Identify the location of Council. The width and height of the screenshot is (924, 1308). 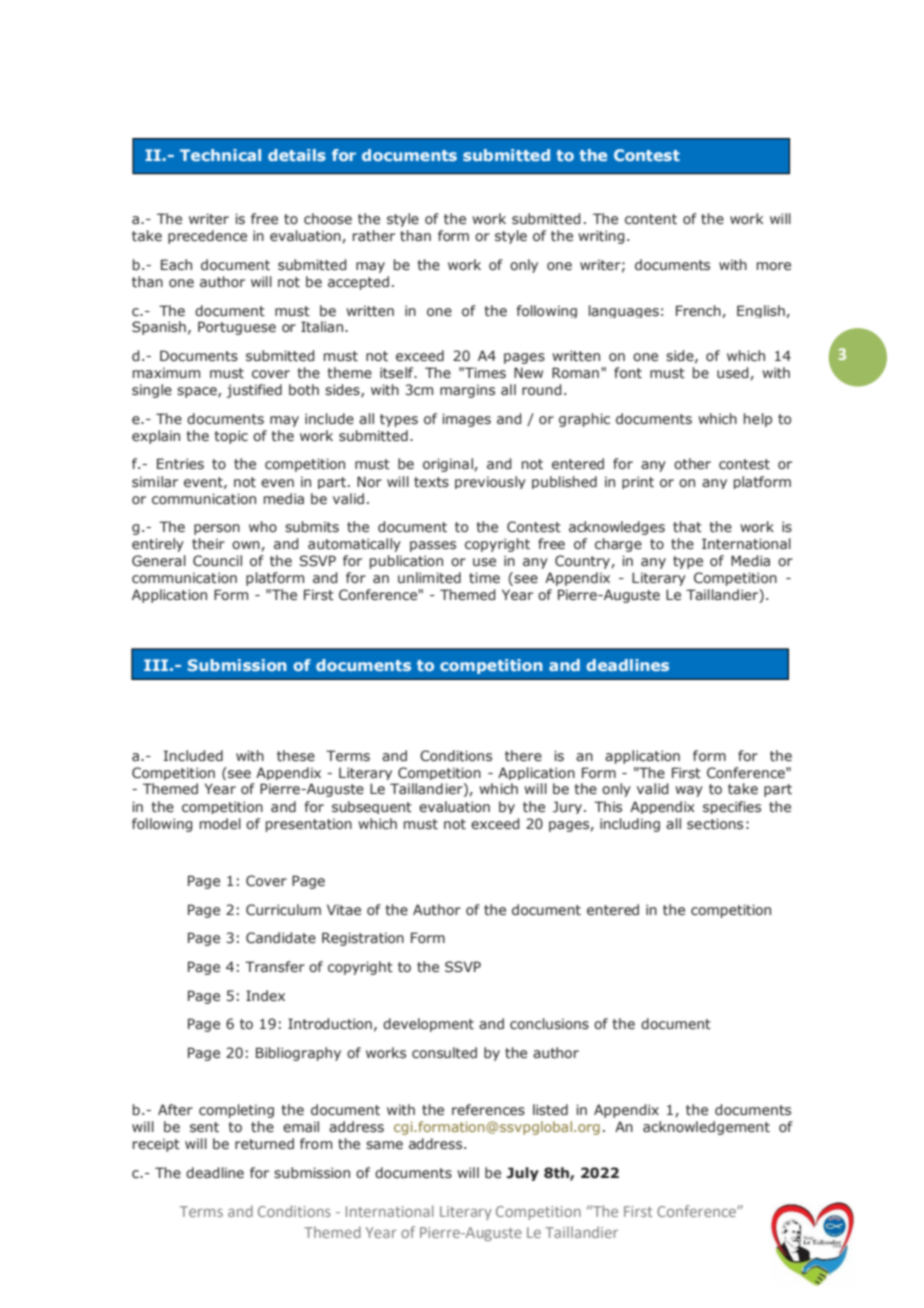
(217, 561).
